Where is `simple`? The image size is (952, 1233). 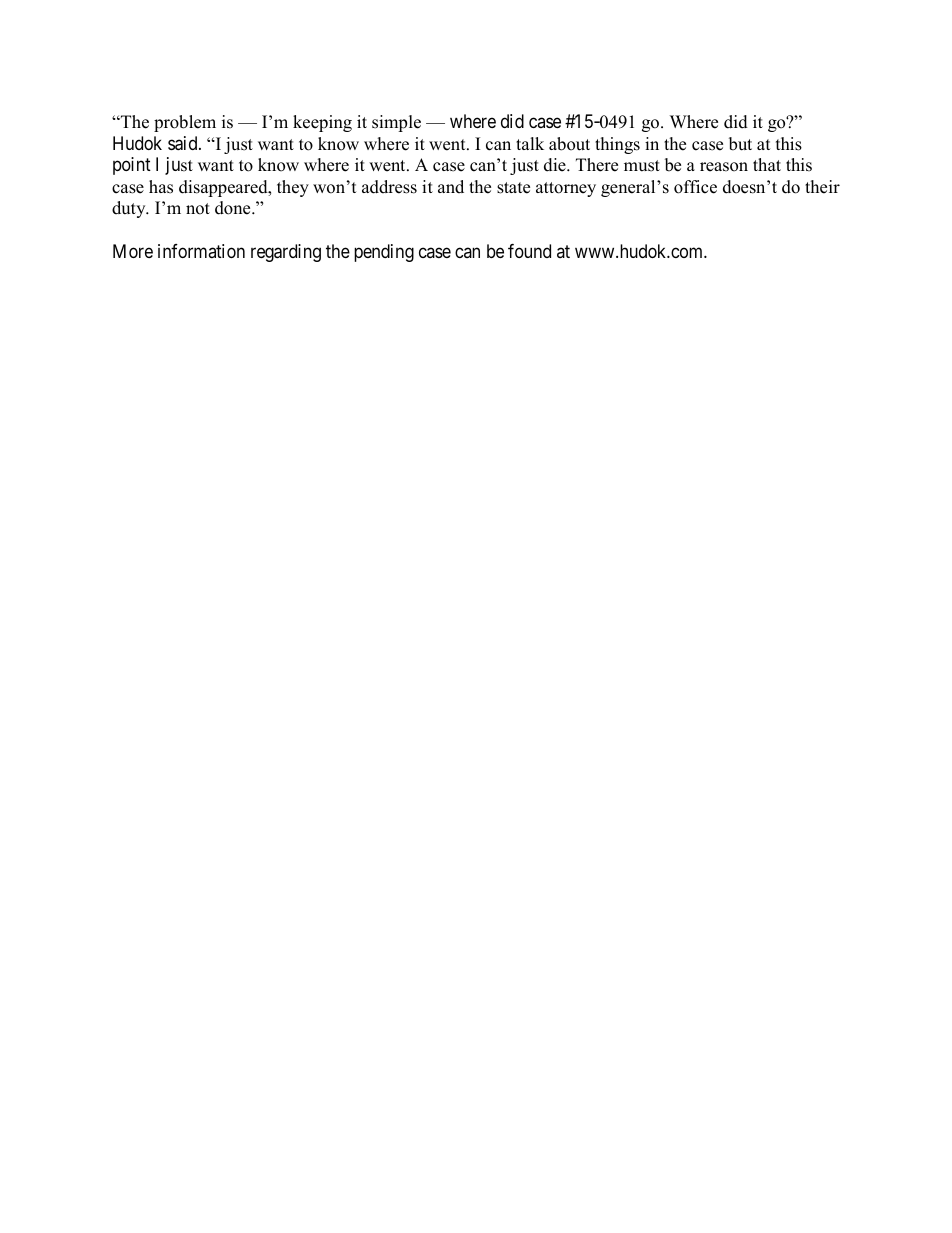 simple is located at coordinates (396, 123).
